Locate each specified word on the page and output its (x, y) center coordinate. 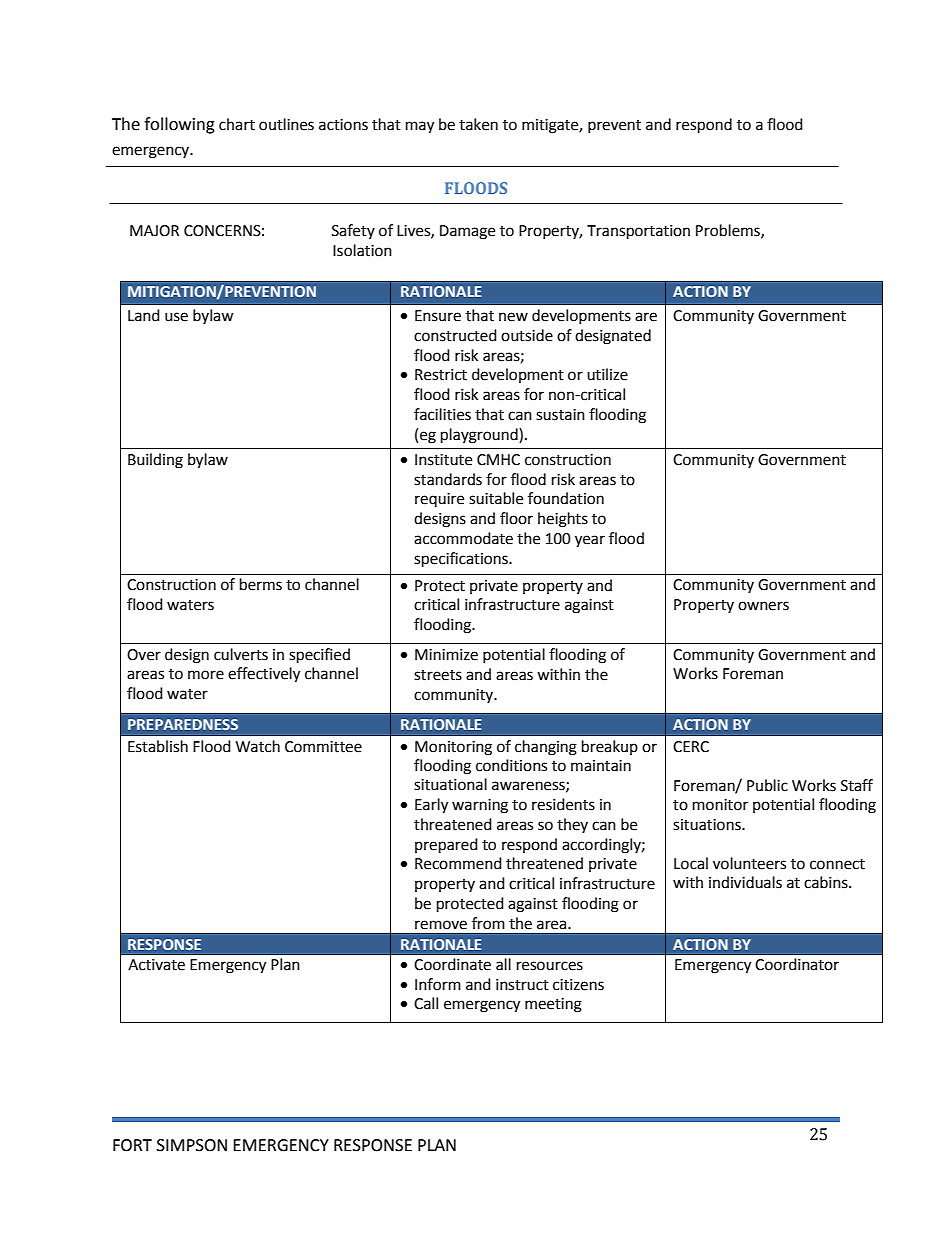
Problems (729, 231)
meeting (553, 1005)
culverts (241, 654)
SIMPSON (192, 1145)
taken (478, 124)
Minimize (446, 655)
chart (237, 124)
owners (763, 606)
